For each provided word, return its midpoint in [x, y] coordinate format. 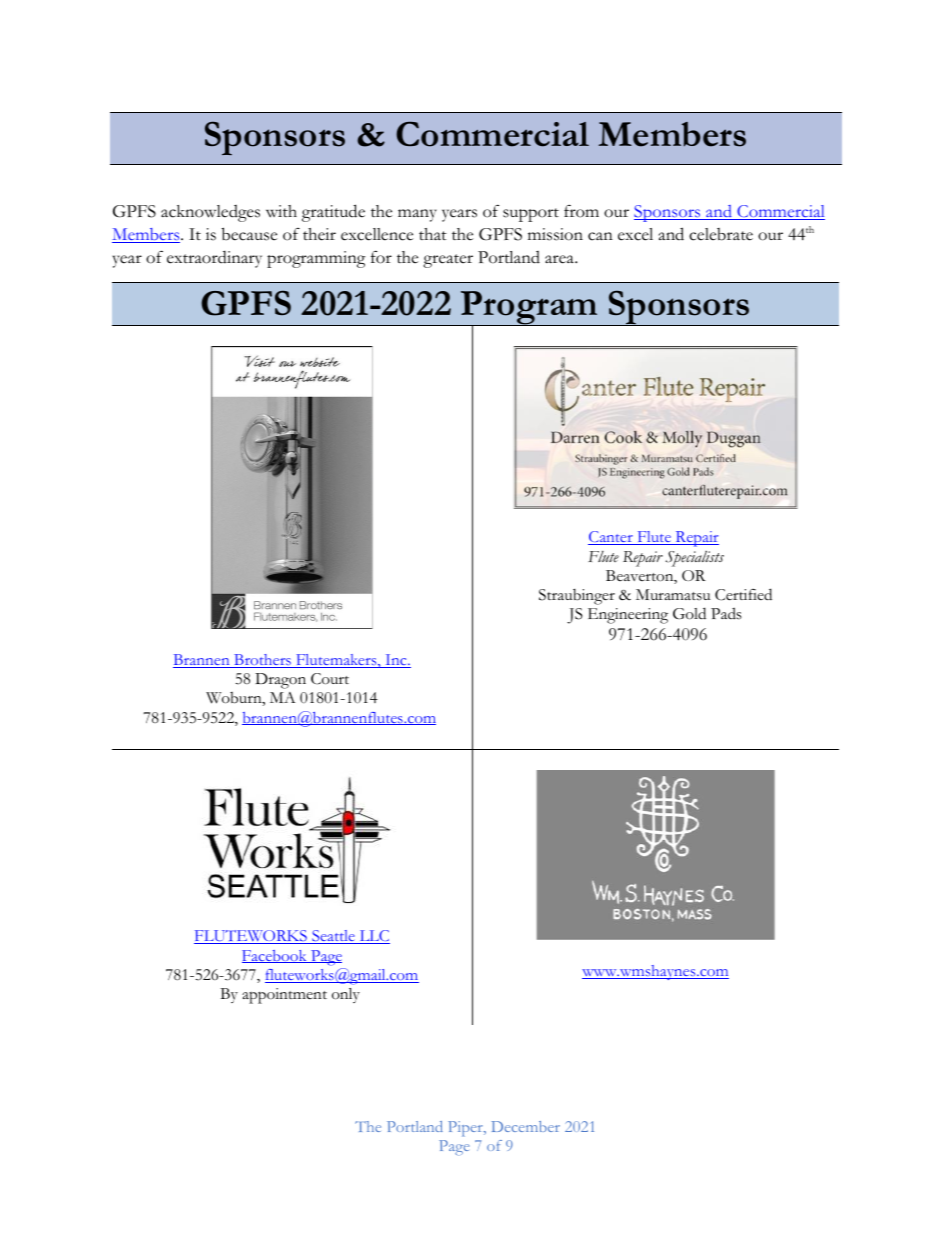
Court [330, 679]
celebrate [721, 234]
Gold [689, 613]
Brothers [262, 661]
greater [448, 261]
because [249, 234]
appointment [284, 996]
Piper [466, 1129]
